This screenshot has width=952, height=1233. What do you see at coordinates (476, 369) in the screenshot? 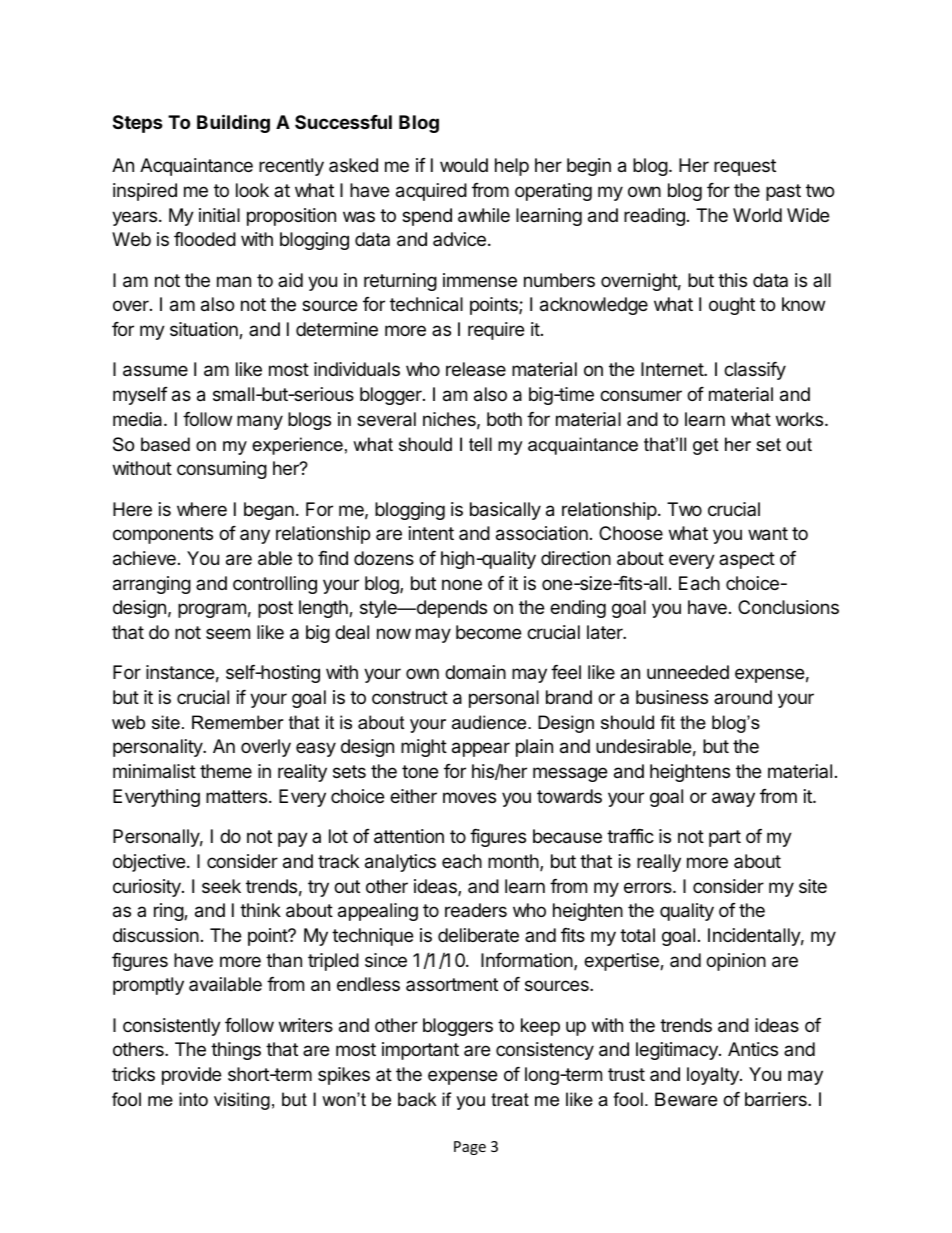
I see `release` at bounding box center [476, 369].
